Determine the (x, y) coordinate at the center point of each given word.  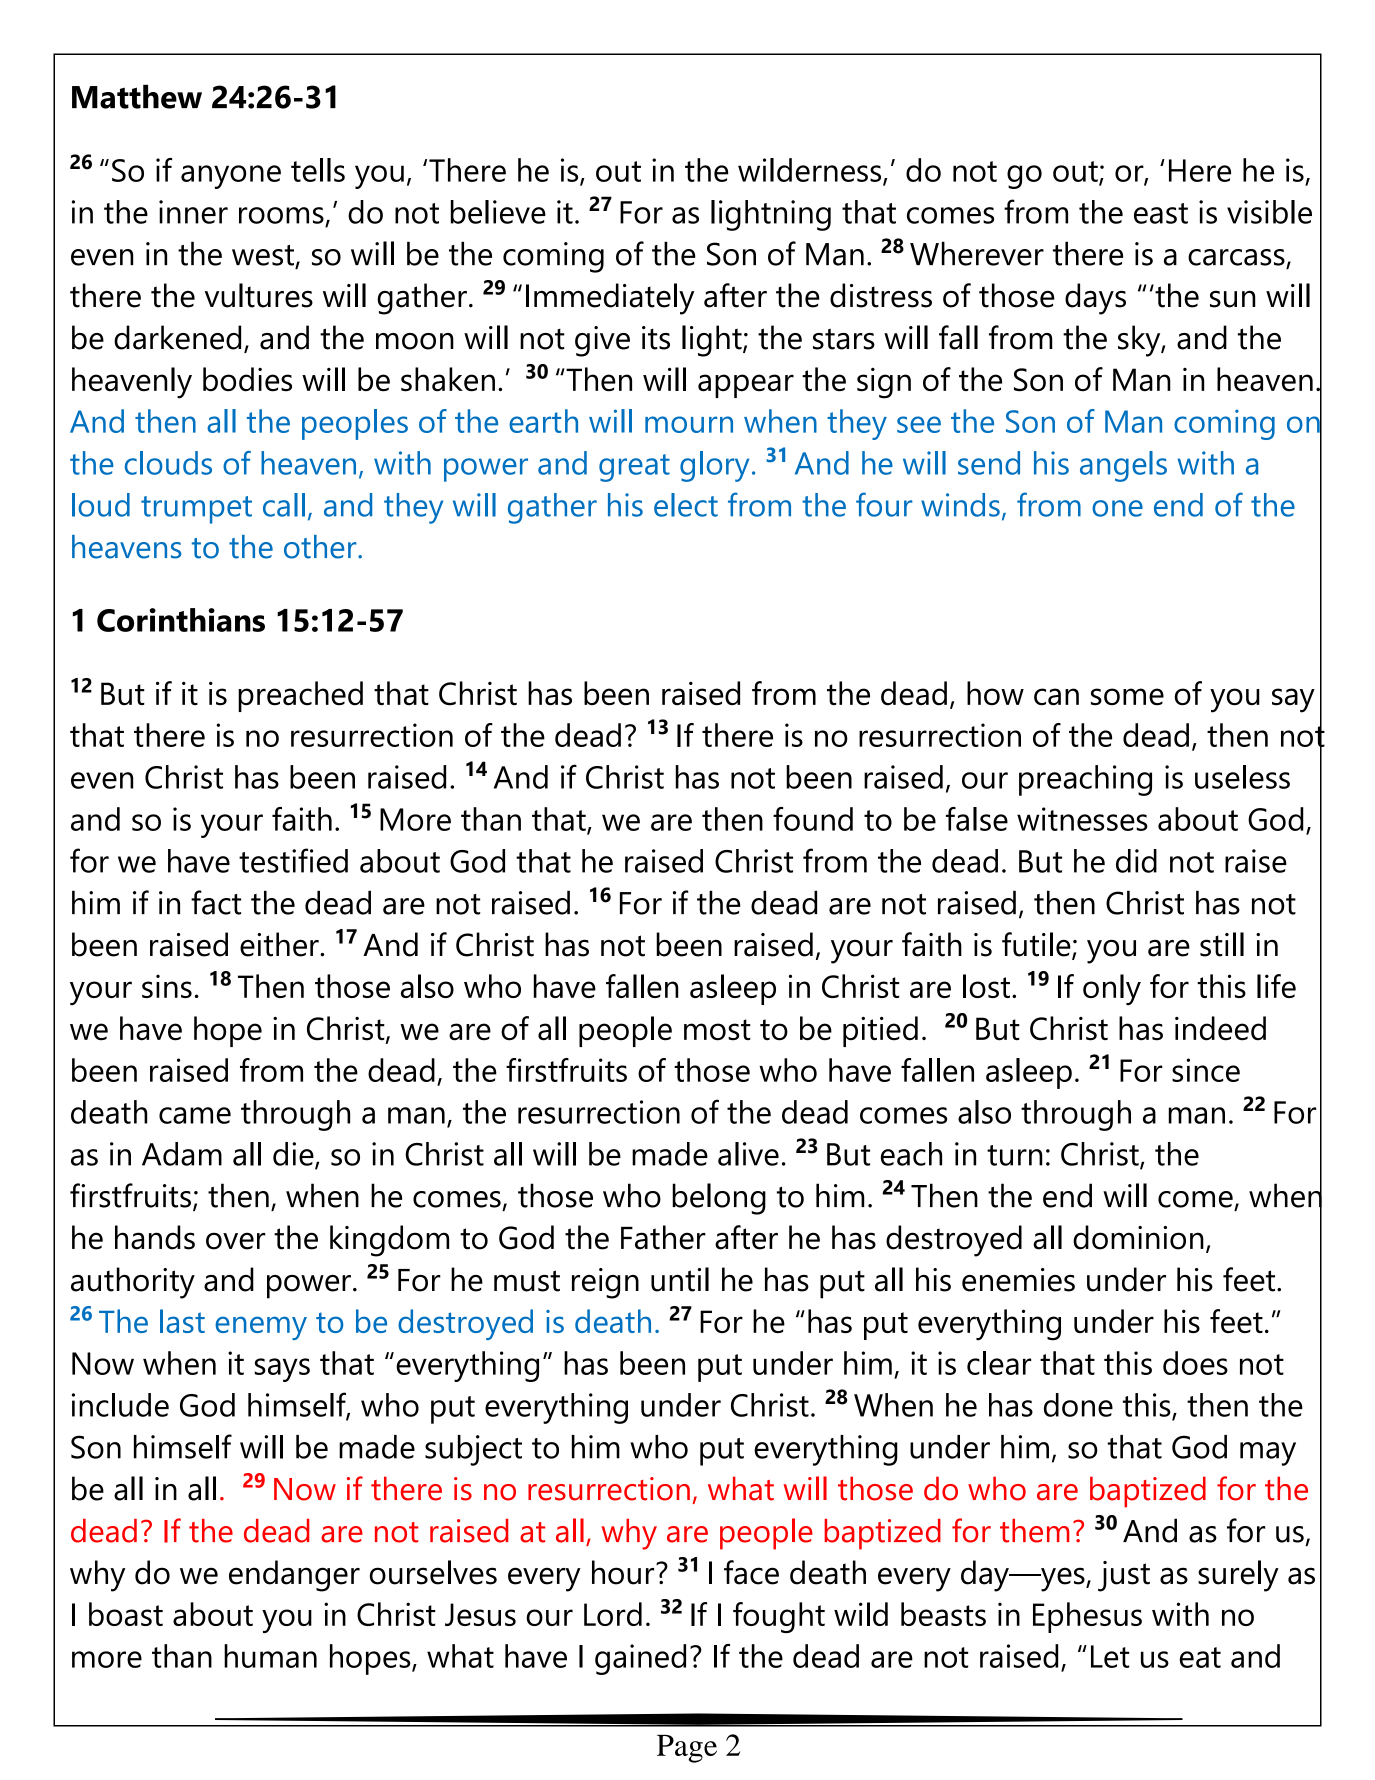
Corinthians (181, 620)
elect (686, 505)
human (270, 1656)
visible (1269, 212)
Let (1110, 1656)
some (1127, 696)
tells (318, 170)
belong (719, 1199)
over (236, 1241)
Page (687, 1749)
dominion (1138, 1237)
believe (498, 212)
